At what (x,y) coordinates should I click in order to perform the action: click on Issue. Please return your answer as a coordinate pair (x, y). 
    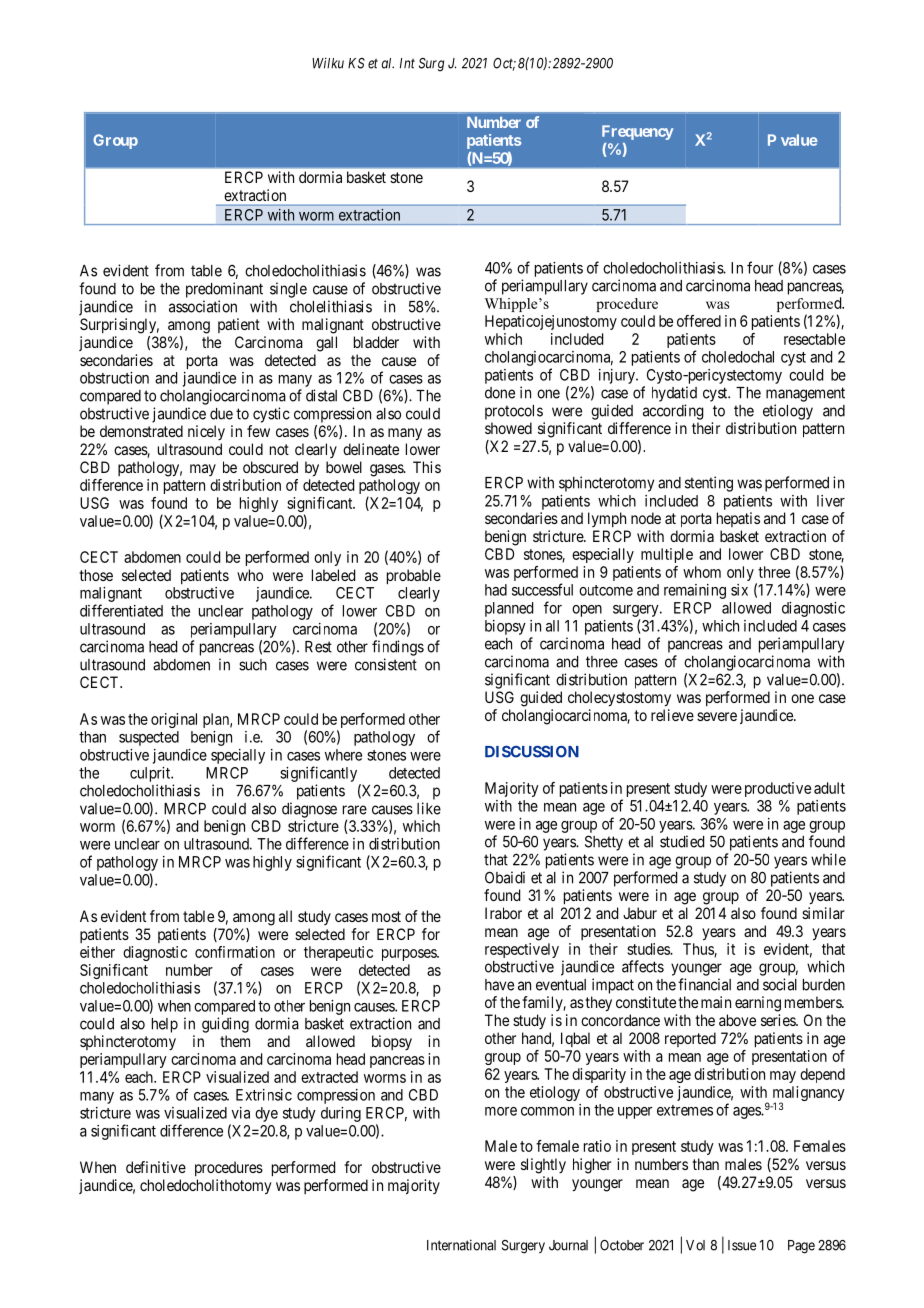
    Looking at the image, I should click on (742, 1245).
